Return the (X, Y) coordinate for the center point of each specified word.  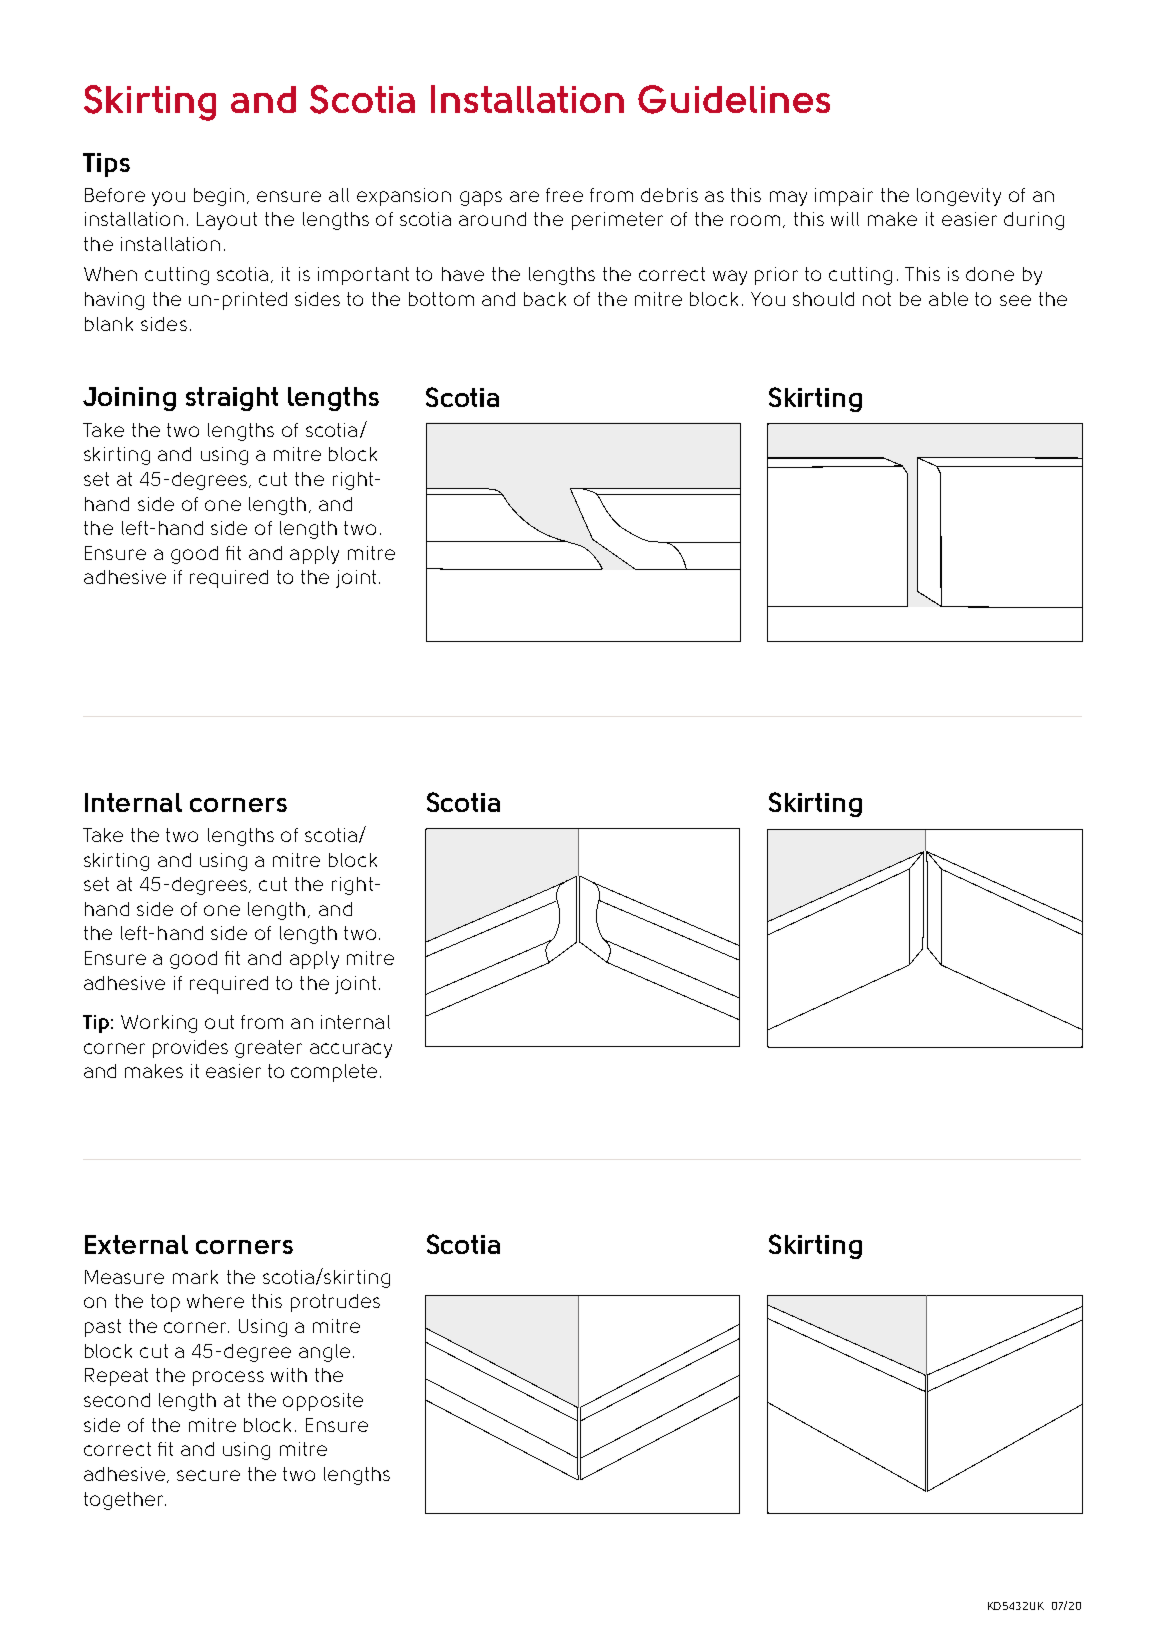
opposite (323, 1402)
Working (159, 1024)
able (948, 299)
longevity (959, 197)
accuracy (351, 1050)
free (564, 195)
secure (208, 1475)
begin (219, 197)
